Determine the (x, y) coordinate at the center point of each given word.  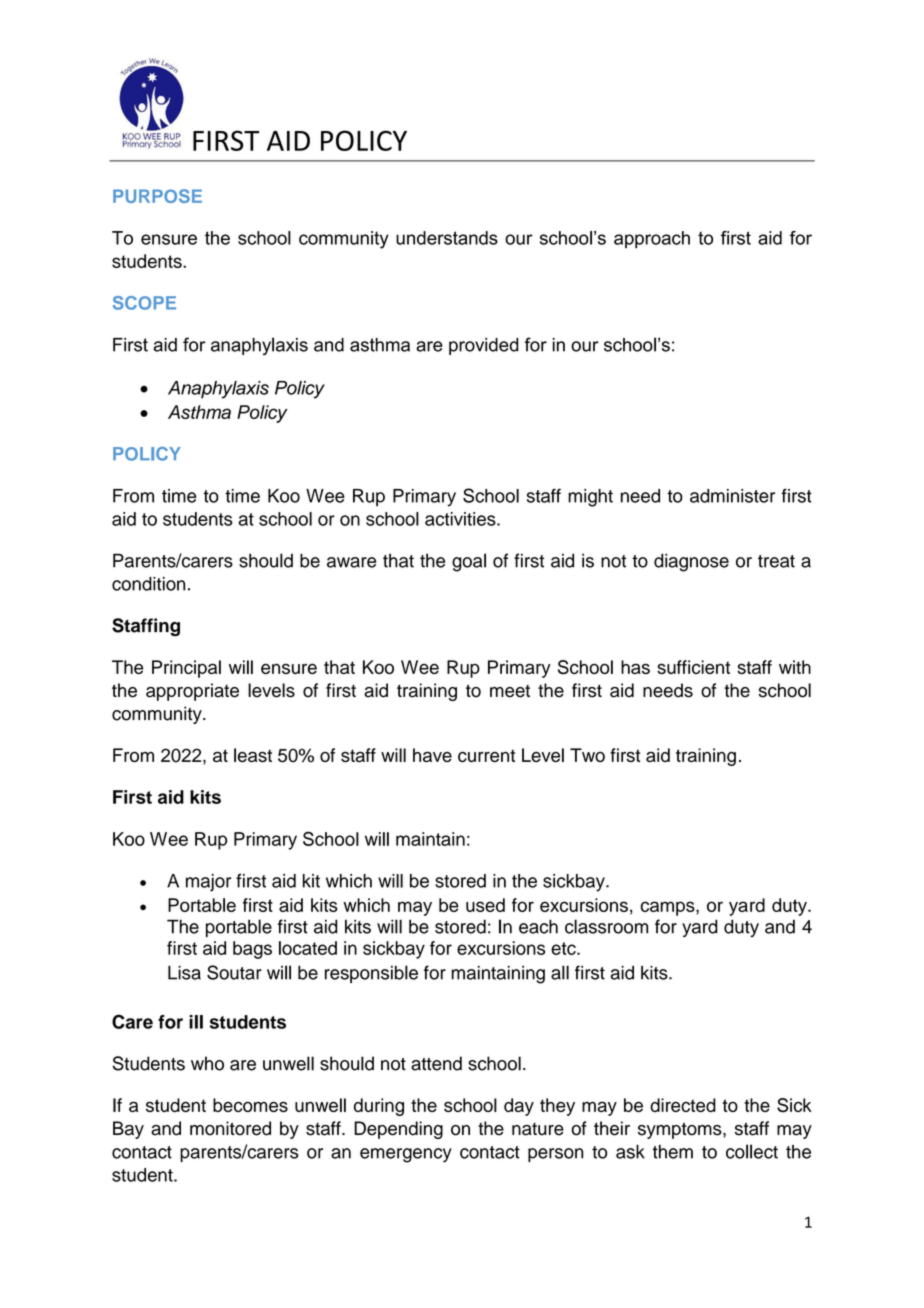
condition (148, 584)
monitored (230, 1128)
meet (510, 691)
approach (652, 239)
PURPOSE (157, 196)
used (485, 905)
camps (669, 908)
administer (732, 496)
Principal (186, 669)
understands (447, 238)
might (590, 498)
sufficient (693, 667)
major (208, 883)
